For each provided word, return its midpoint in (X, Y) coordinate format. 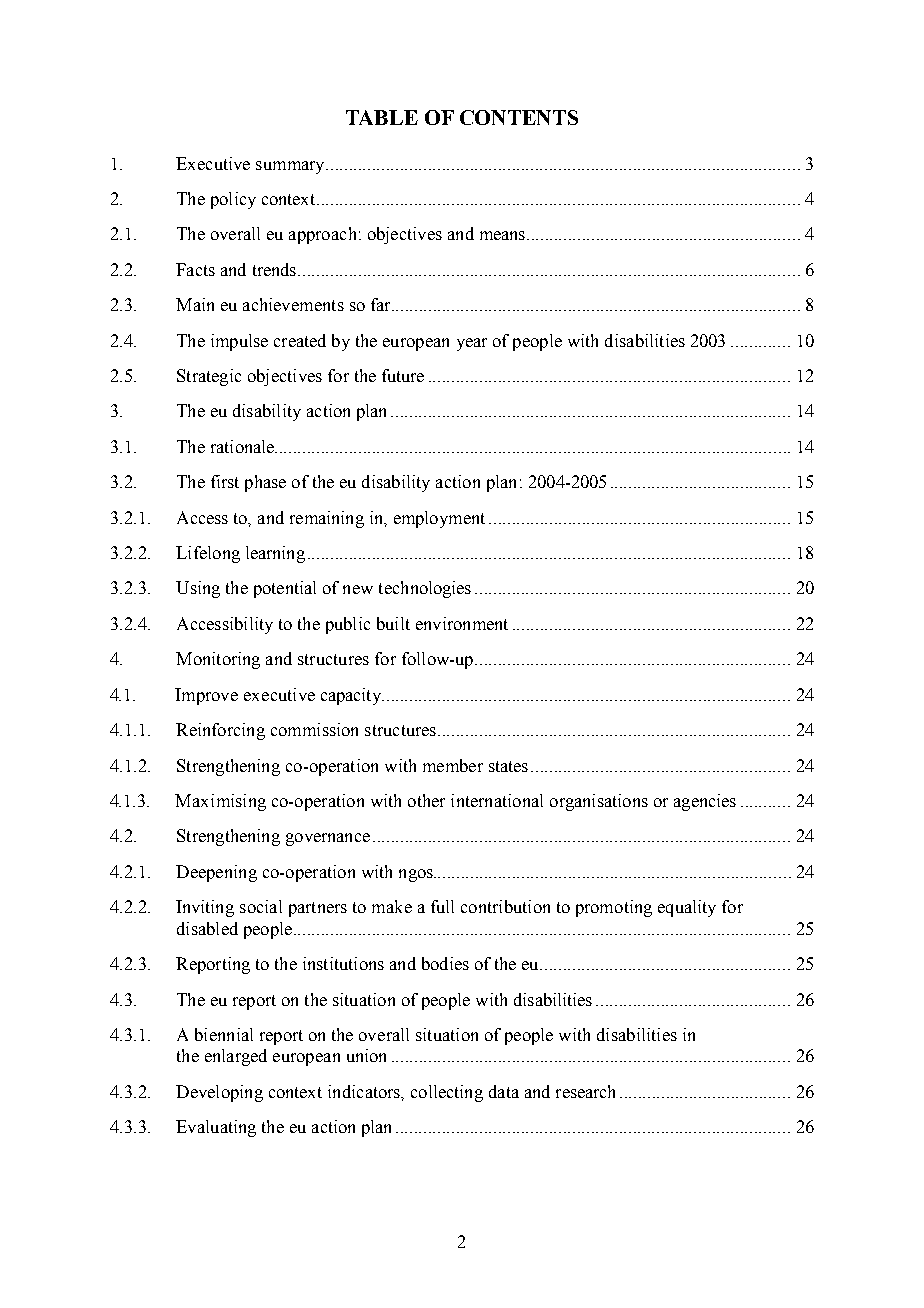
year (472, 344)
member (453, 765)
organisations (599, 802)
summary (291, 167)
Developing (219, 1093)
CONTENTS (519, 117)
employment (439, 519)
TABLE (382, 117)
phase (265, 483)
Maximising (220, 802)
